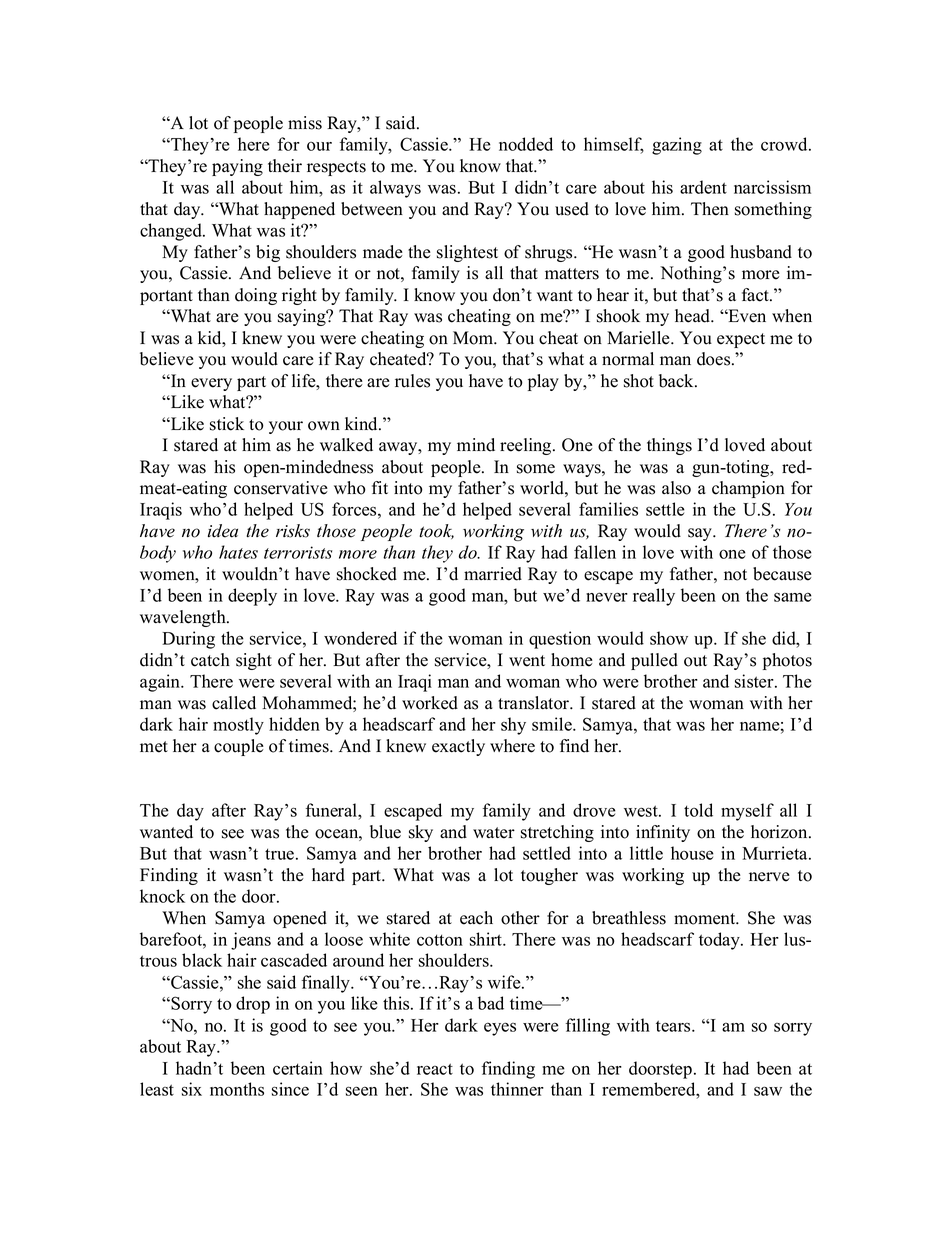 Image resolution: width=952 pixels, height=1233 pixels. What do you see at coordinates (526, 144) in the document?
I see `nodded` at bounding box center [526, 144].
